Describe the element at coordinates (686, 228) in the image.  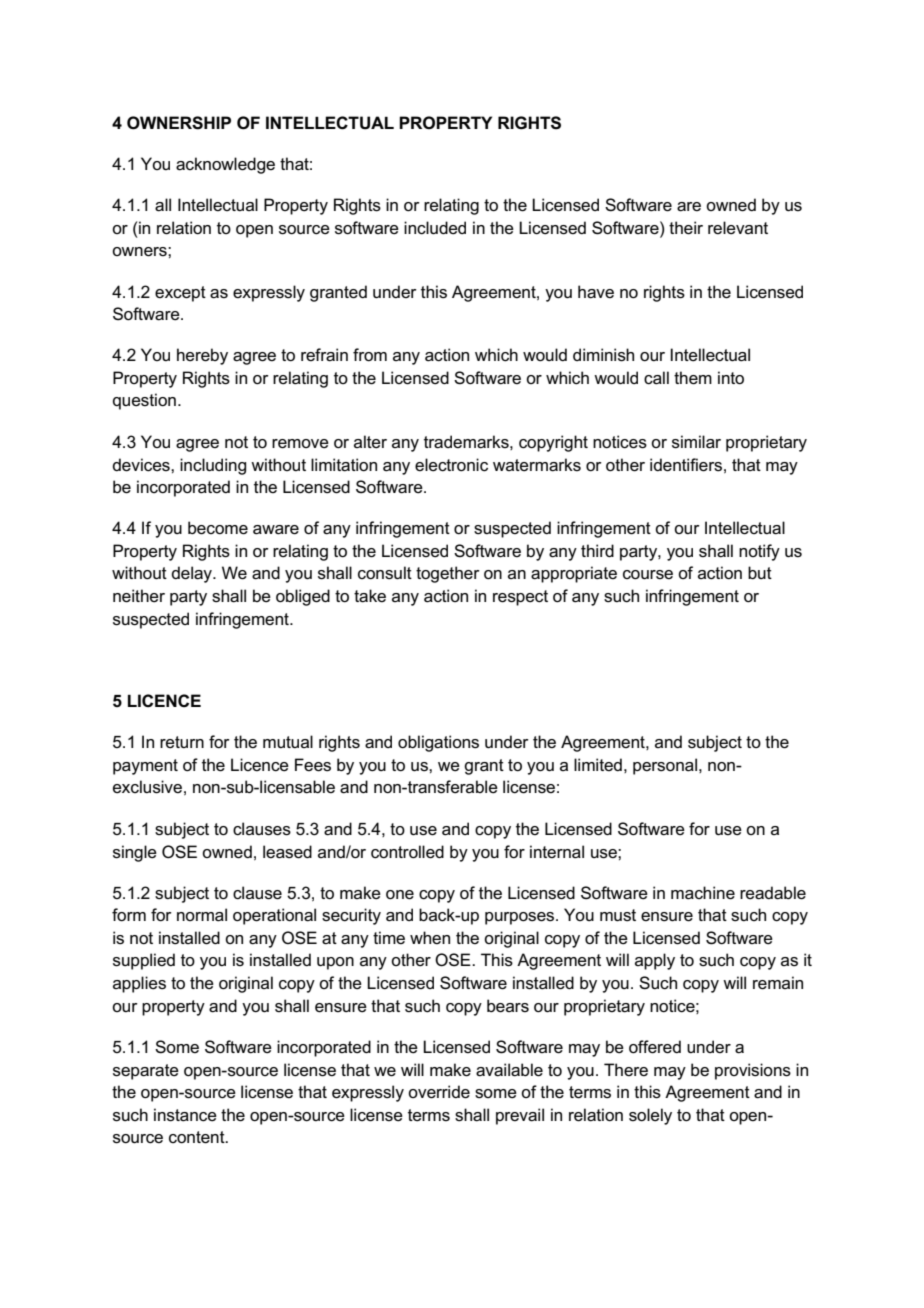
I see `their` at that location.
